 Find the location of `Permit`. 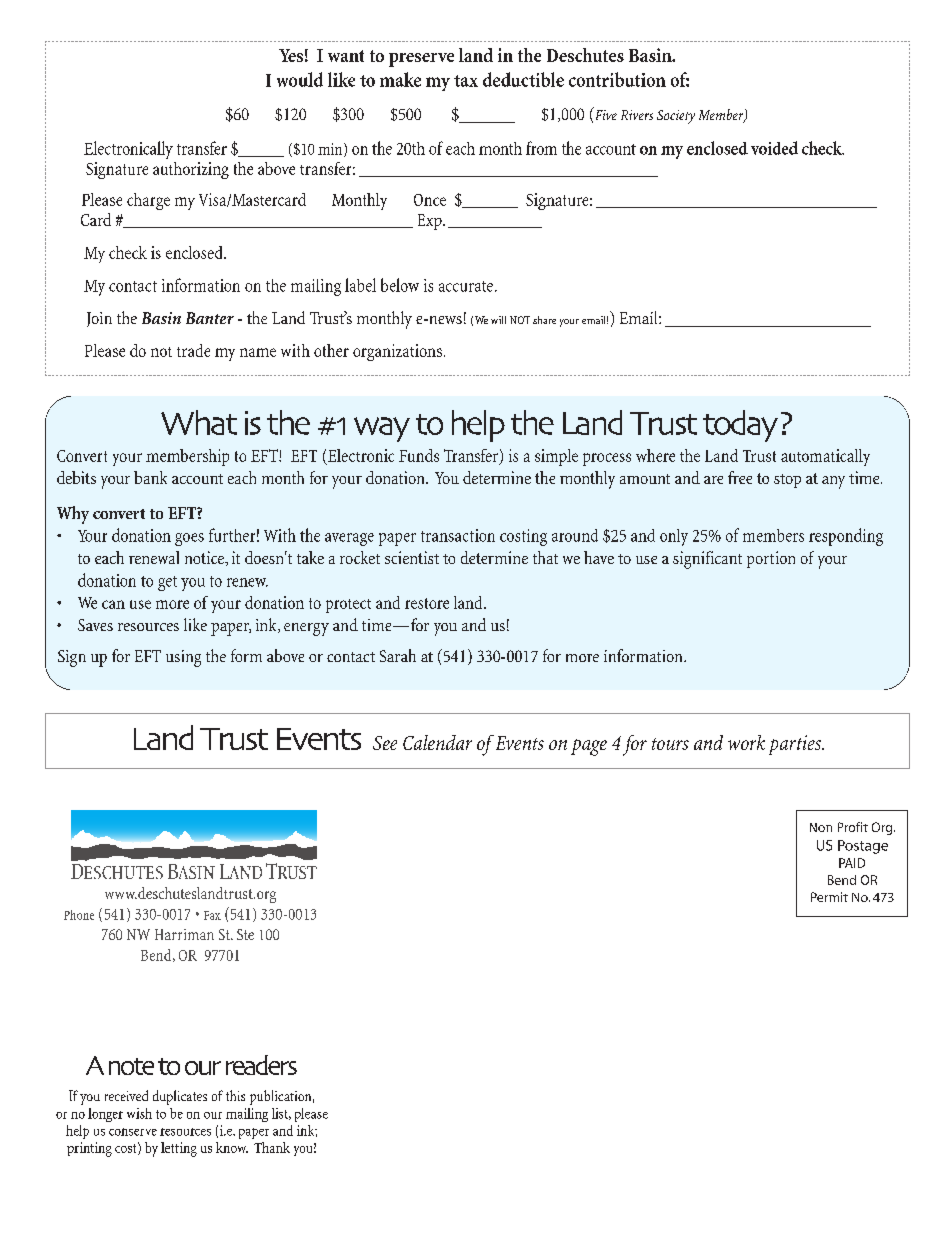

Permit is located at coordinates (829, 897).
